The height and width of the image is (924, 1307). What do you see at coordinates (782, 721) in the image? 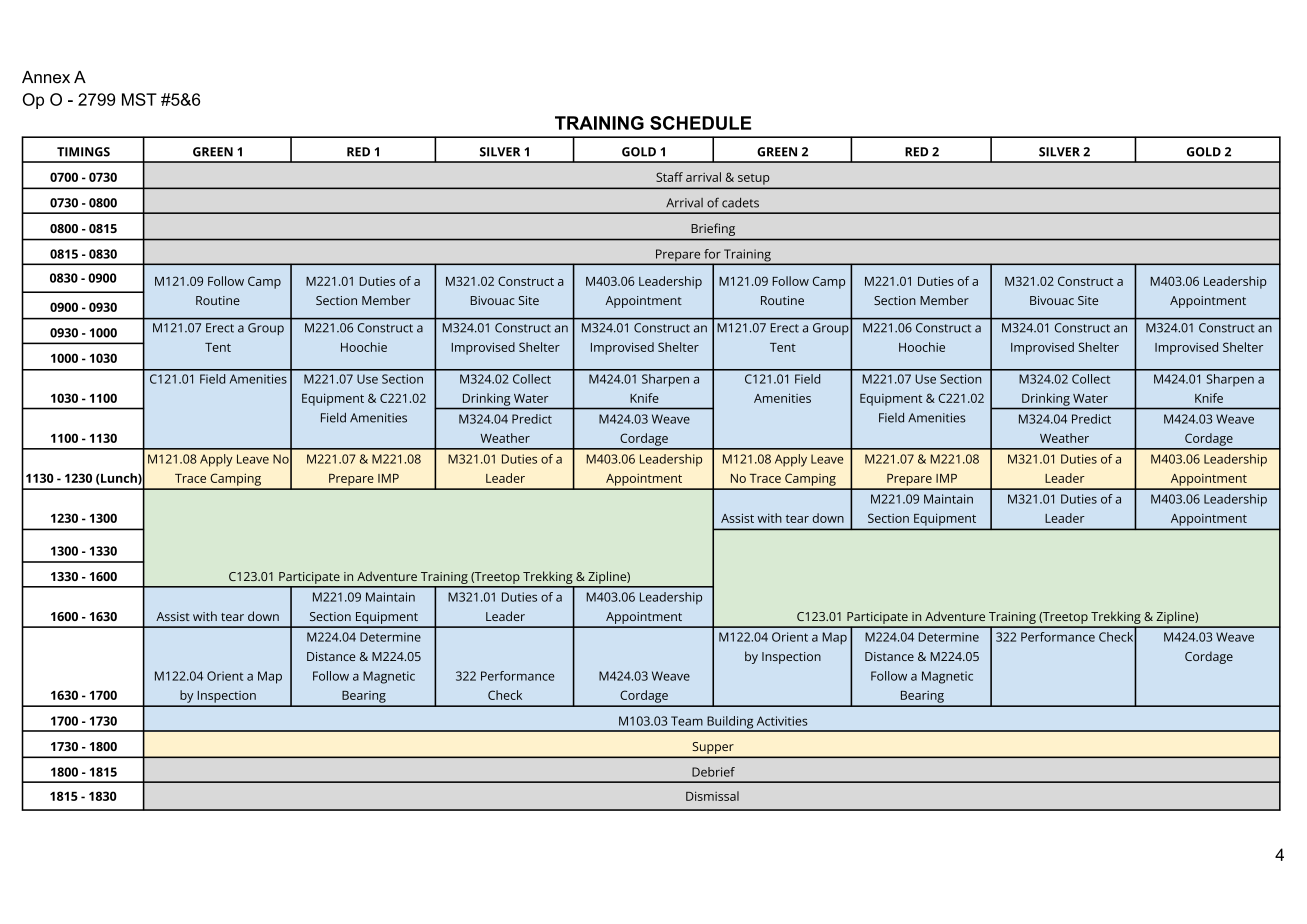
I see `Activities` at bounding box center [782, 721].
